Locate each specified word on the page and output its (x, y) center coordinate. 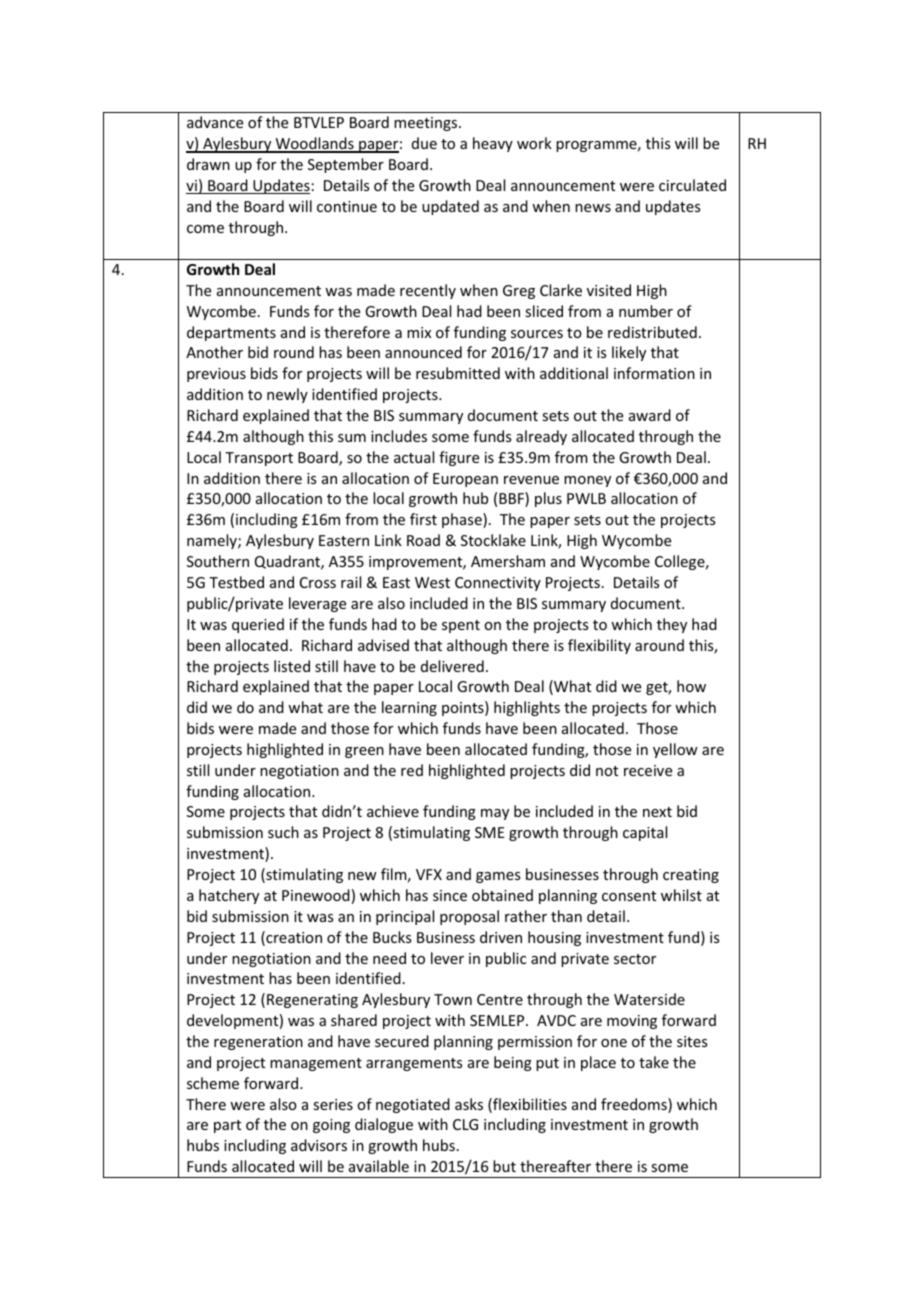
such (283, 832)
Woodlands (314, 144)
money (587, 481)
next (657, 812)
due (424, 143)
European (465, 480)
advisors (319, 1145)
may (495, 814)
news (593, 208)
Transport (259, 459)
